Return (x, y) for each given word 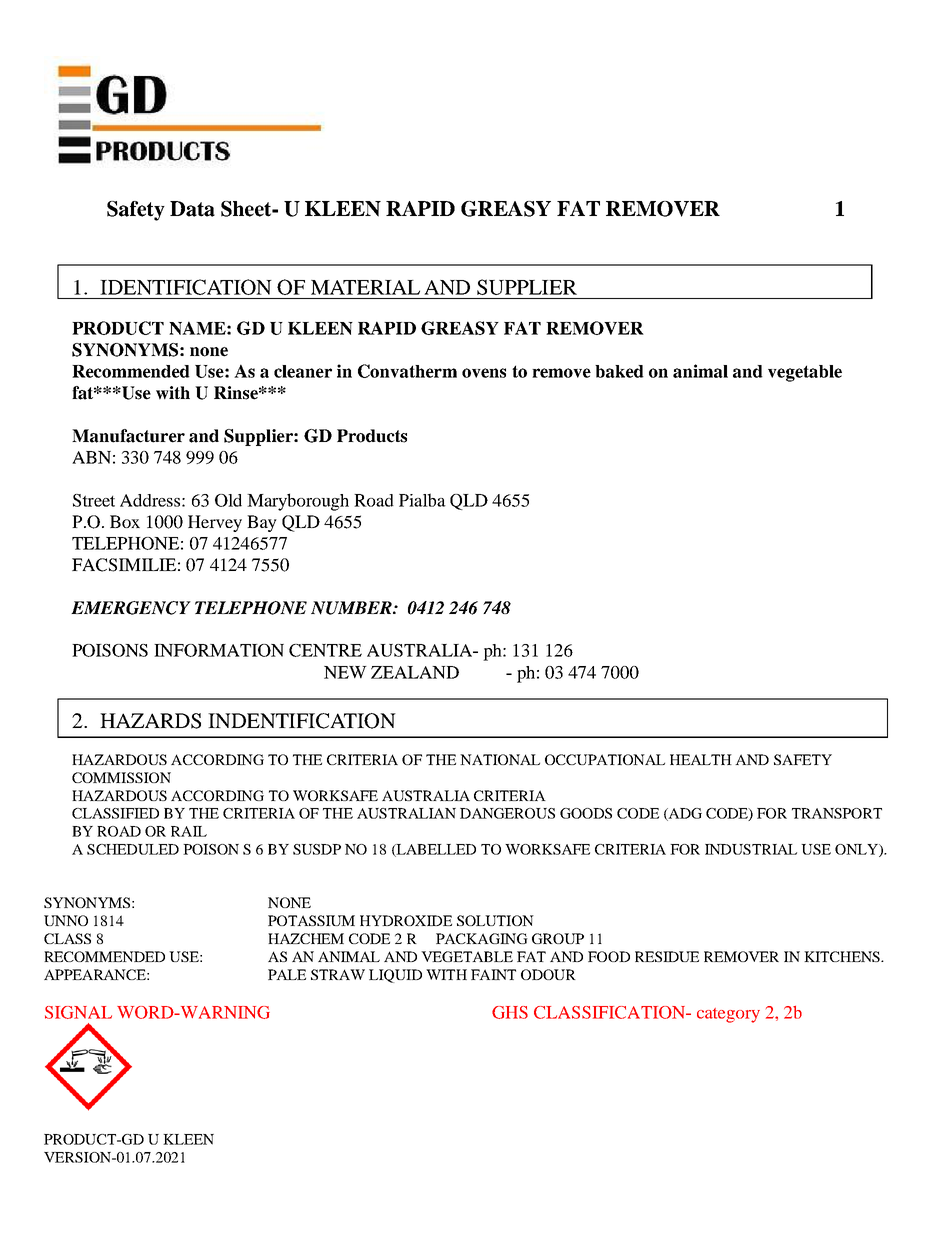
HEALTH (701, 759)
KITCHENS (843, 956)
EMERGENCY (131, 608)
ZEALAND (415, 672)
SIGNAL (78, 1012)
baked (619, 371)
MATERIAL (365, 287)
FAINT (493, 974)
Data (192, 209)
